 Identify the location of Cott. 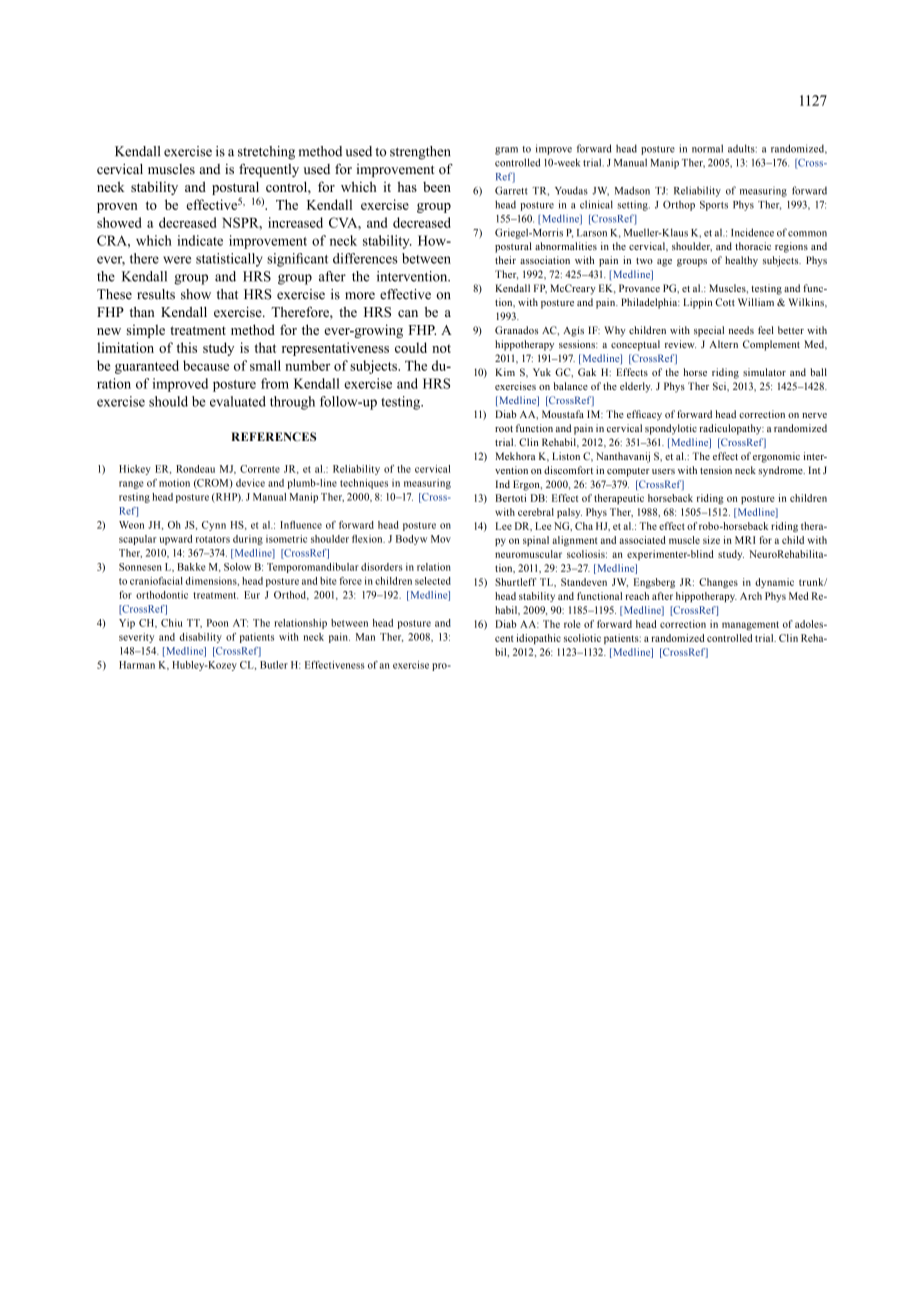
(725, 302).
